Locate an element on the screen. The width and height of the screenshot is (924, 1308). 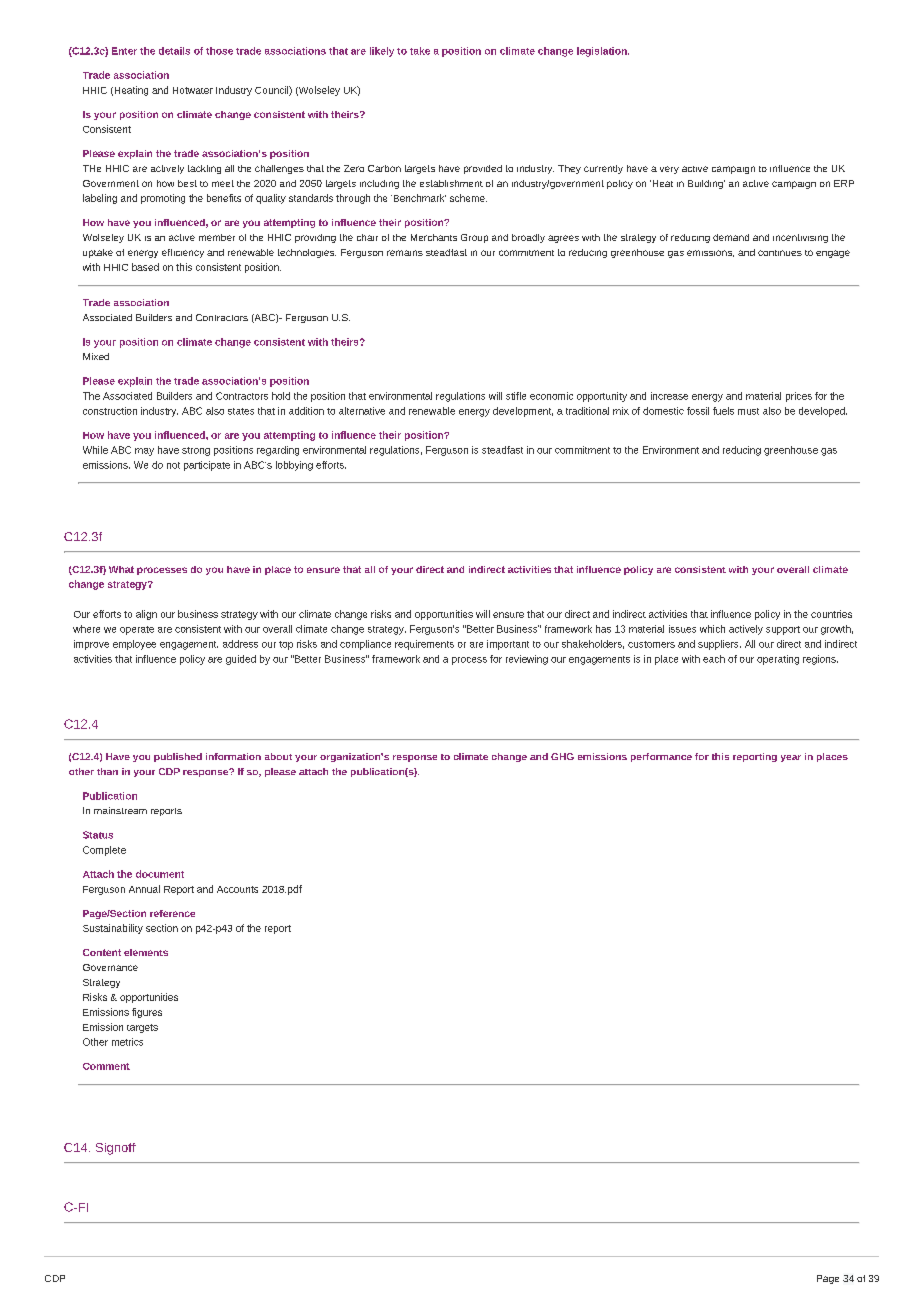
details is located at coordinates (174, 51).
